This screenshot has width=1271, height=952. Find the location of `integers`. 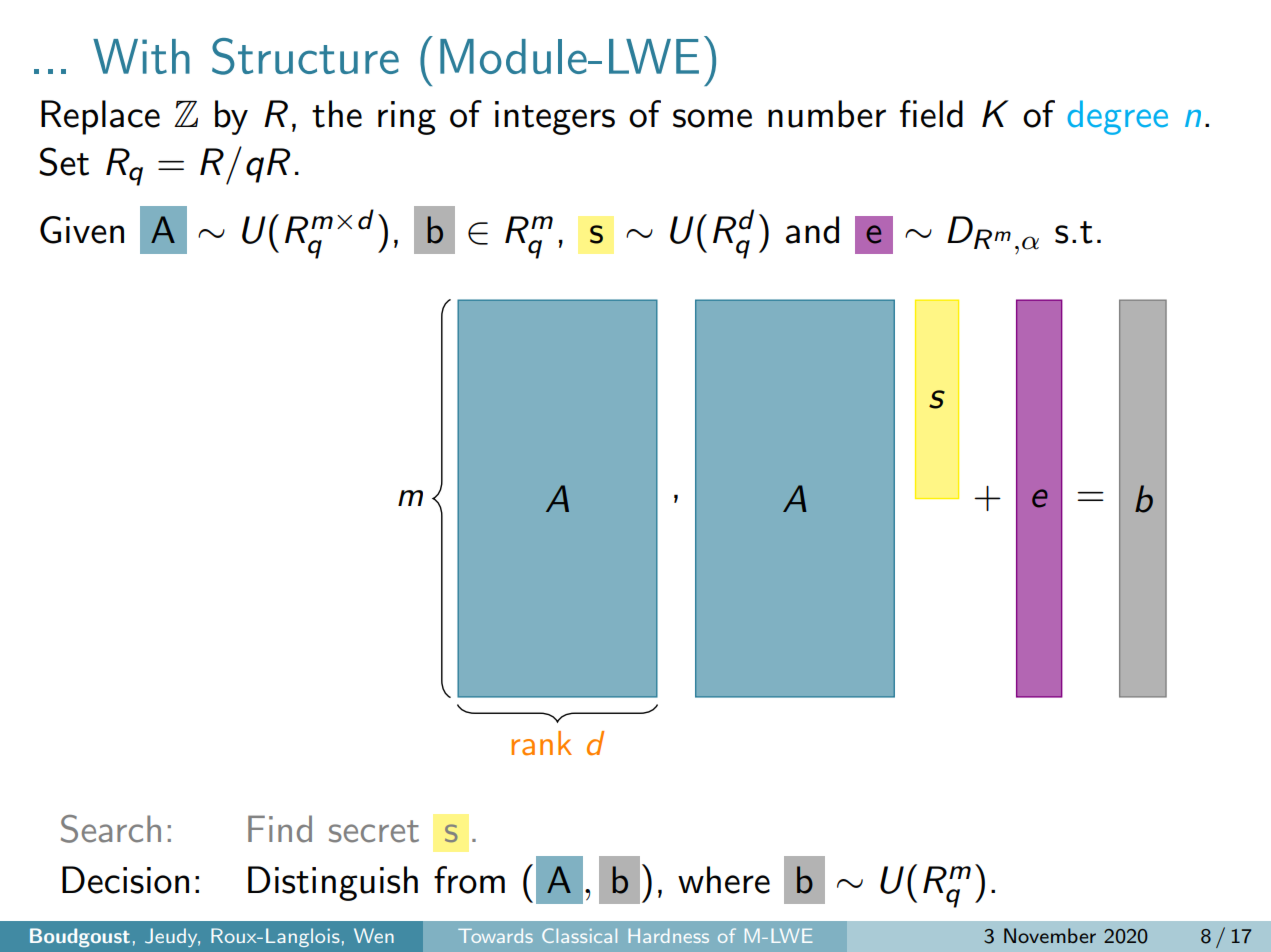

integers is located at coordinates (555, 118).
